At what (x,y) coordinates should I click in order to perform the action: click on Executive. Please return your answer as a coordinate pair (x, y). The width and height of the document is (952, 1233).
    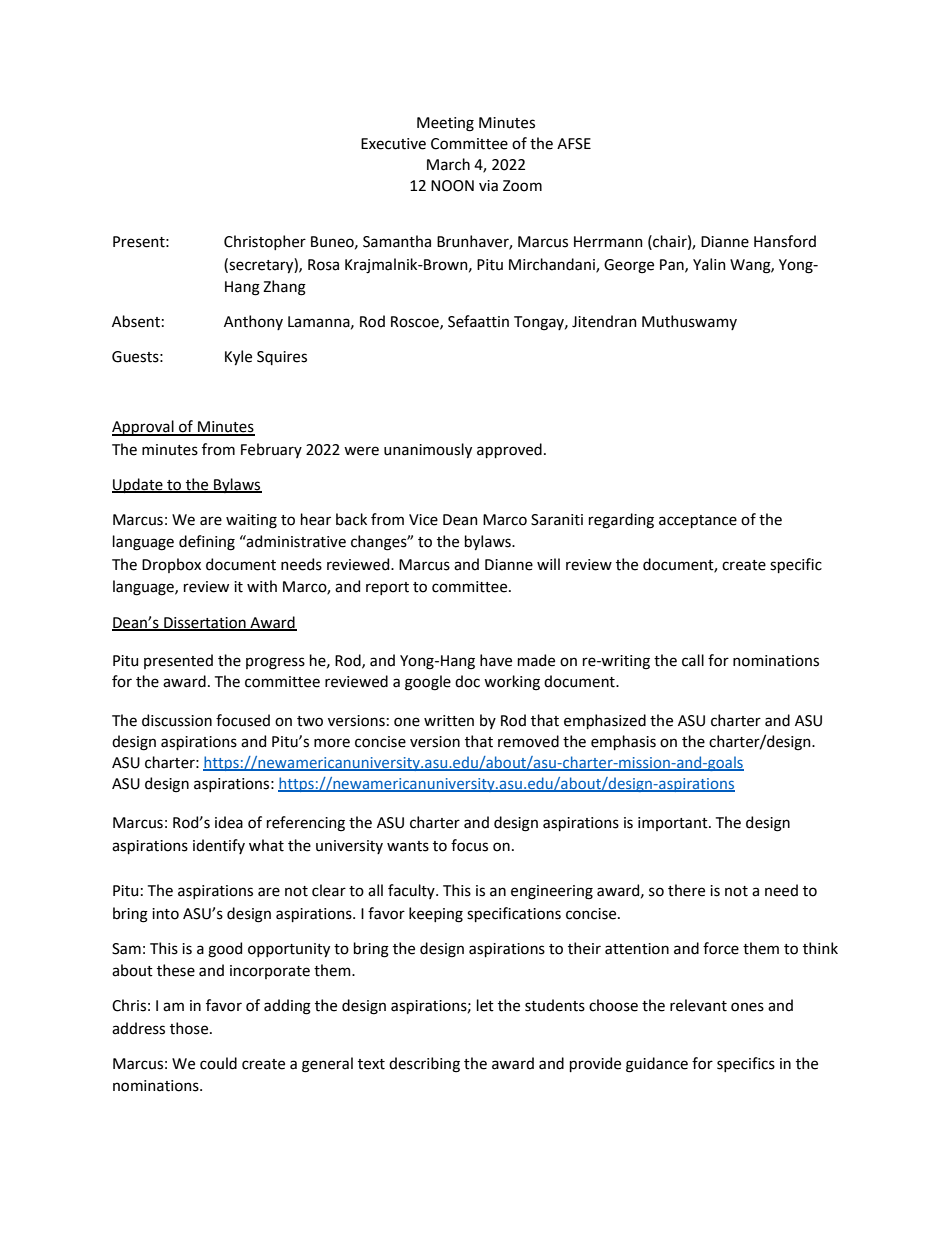
    Looking at the image, I should click on (393, 144).
